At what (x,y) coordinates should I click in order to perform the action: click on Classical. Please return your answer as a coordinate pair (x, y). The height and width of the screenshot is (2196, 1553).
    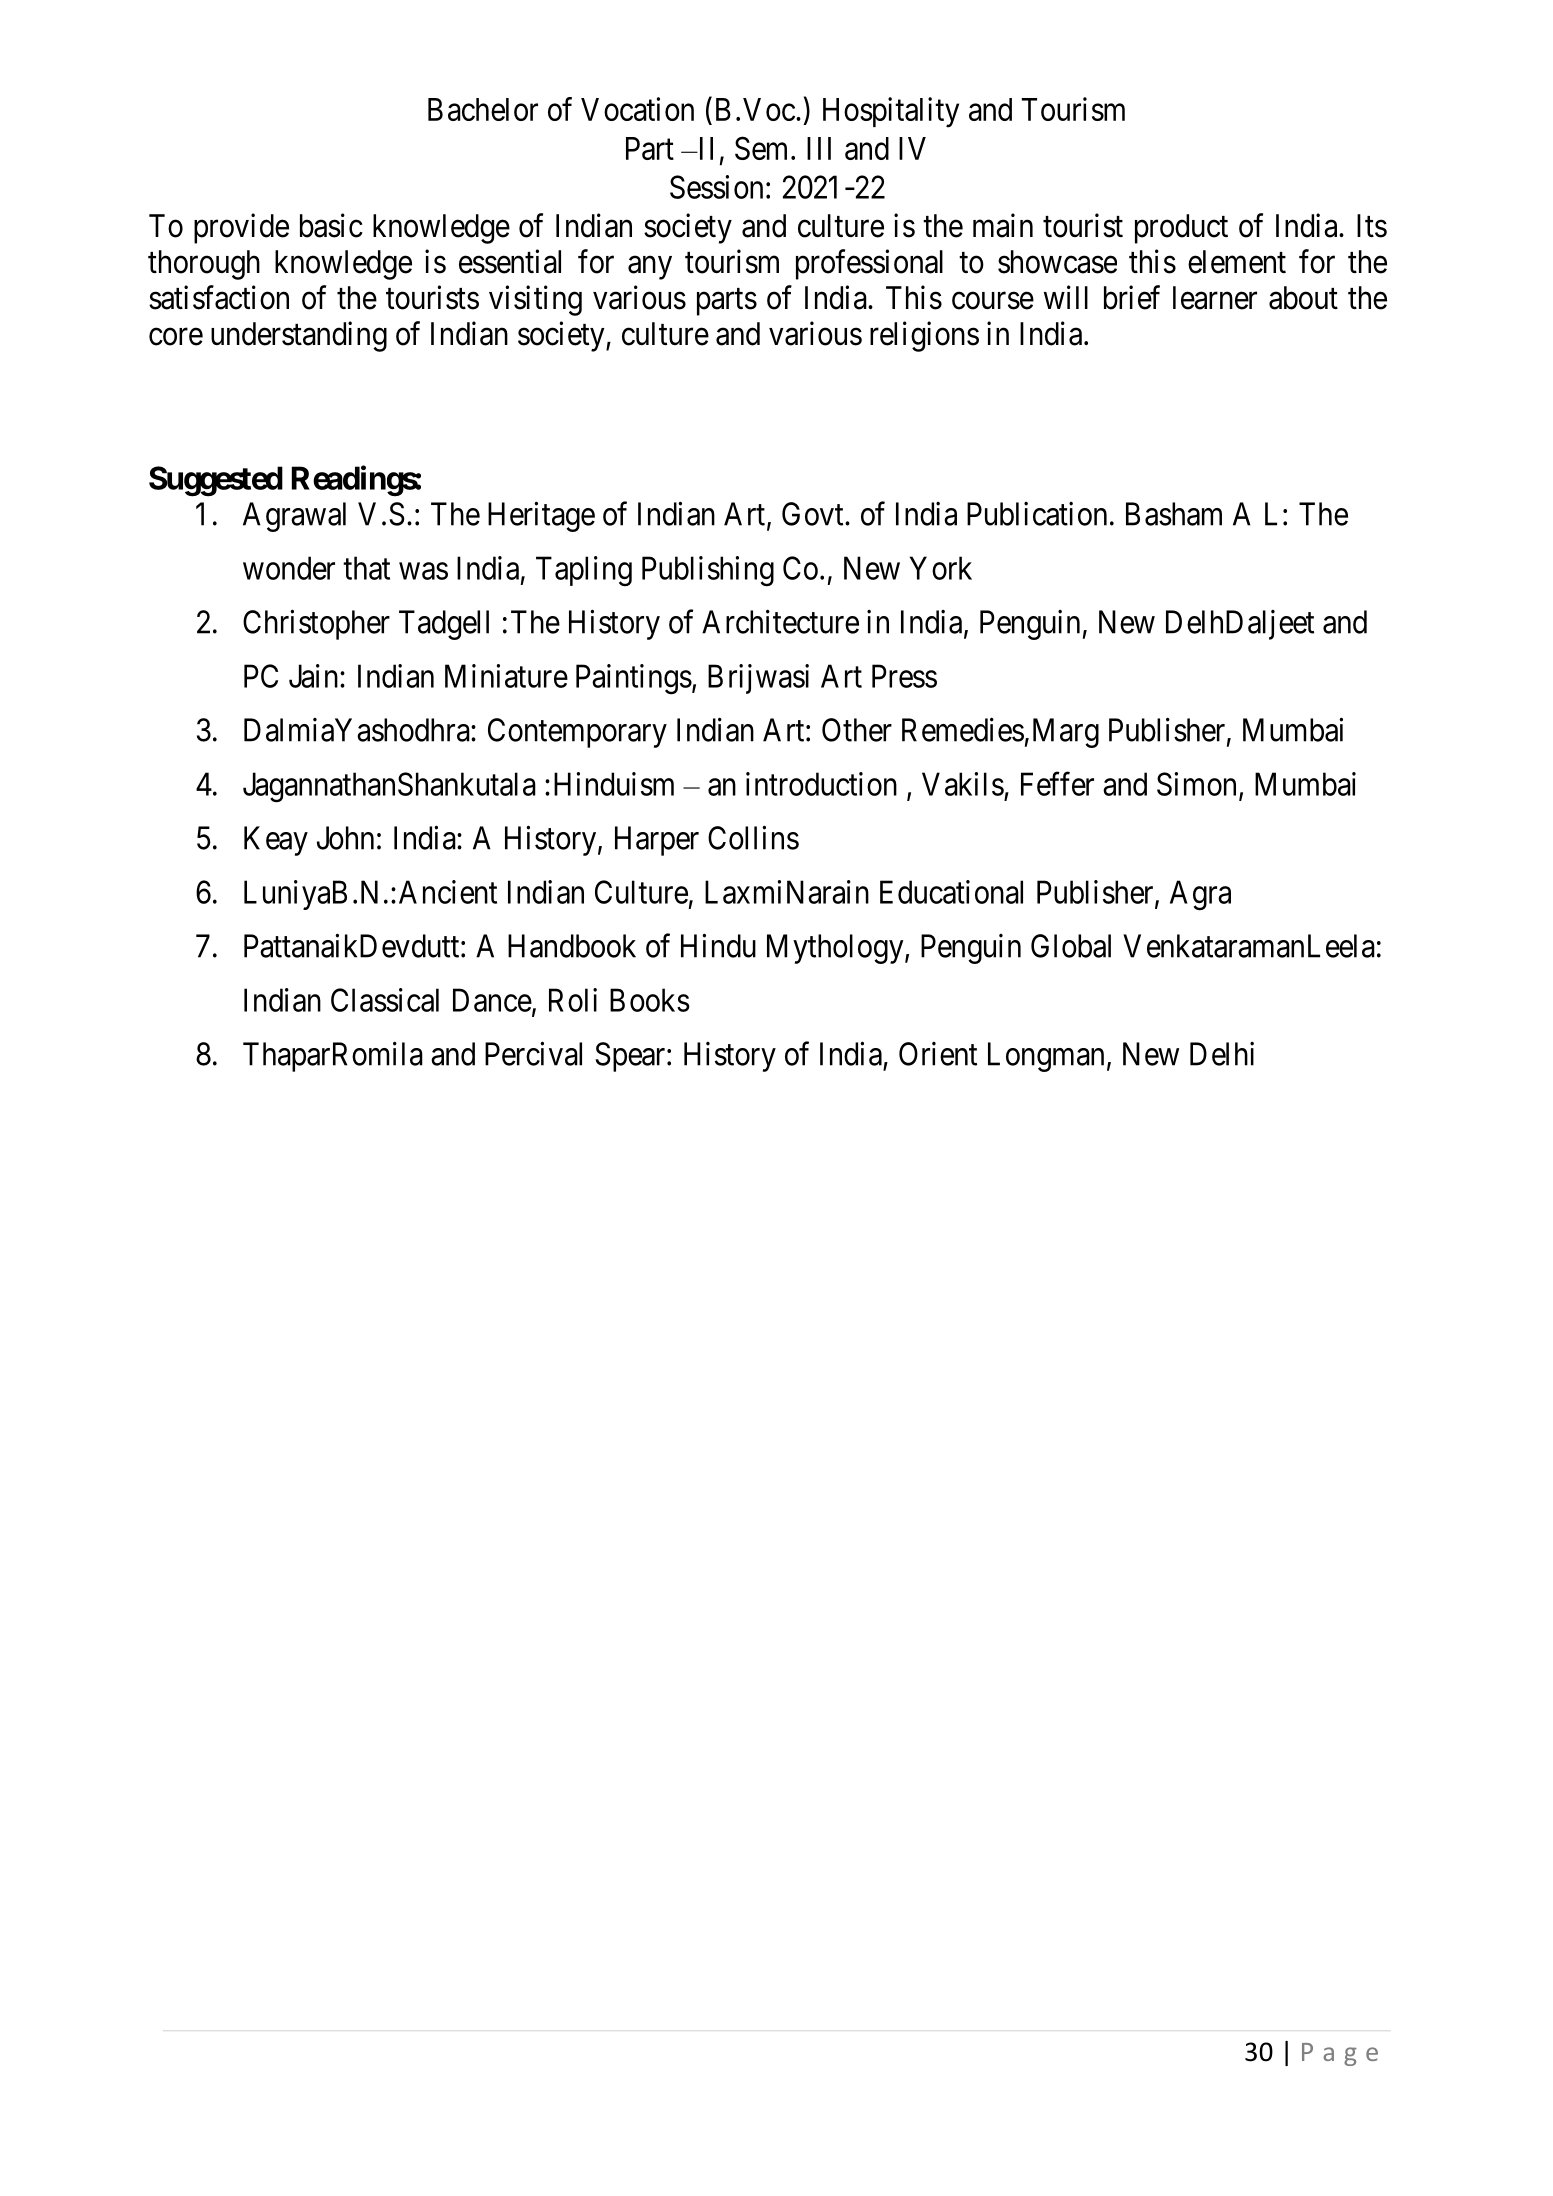
    Looking at the image, I should click on (385, 1000).
